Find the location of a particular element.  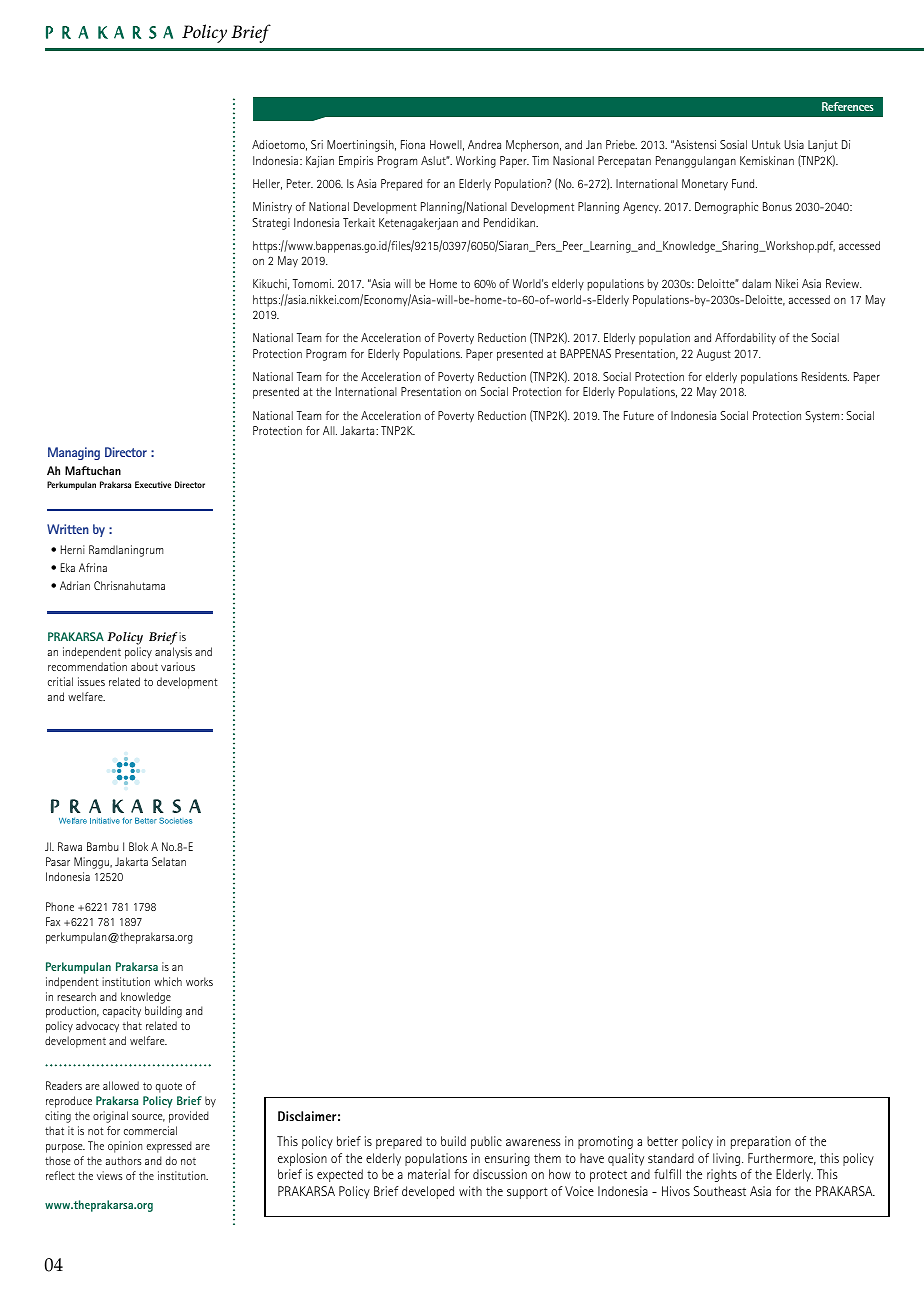

material is located at coordinates (429, 1174).
